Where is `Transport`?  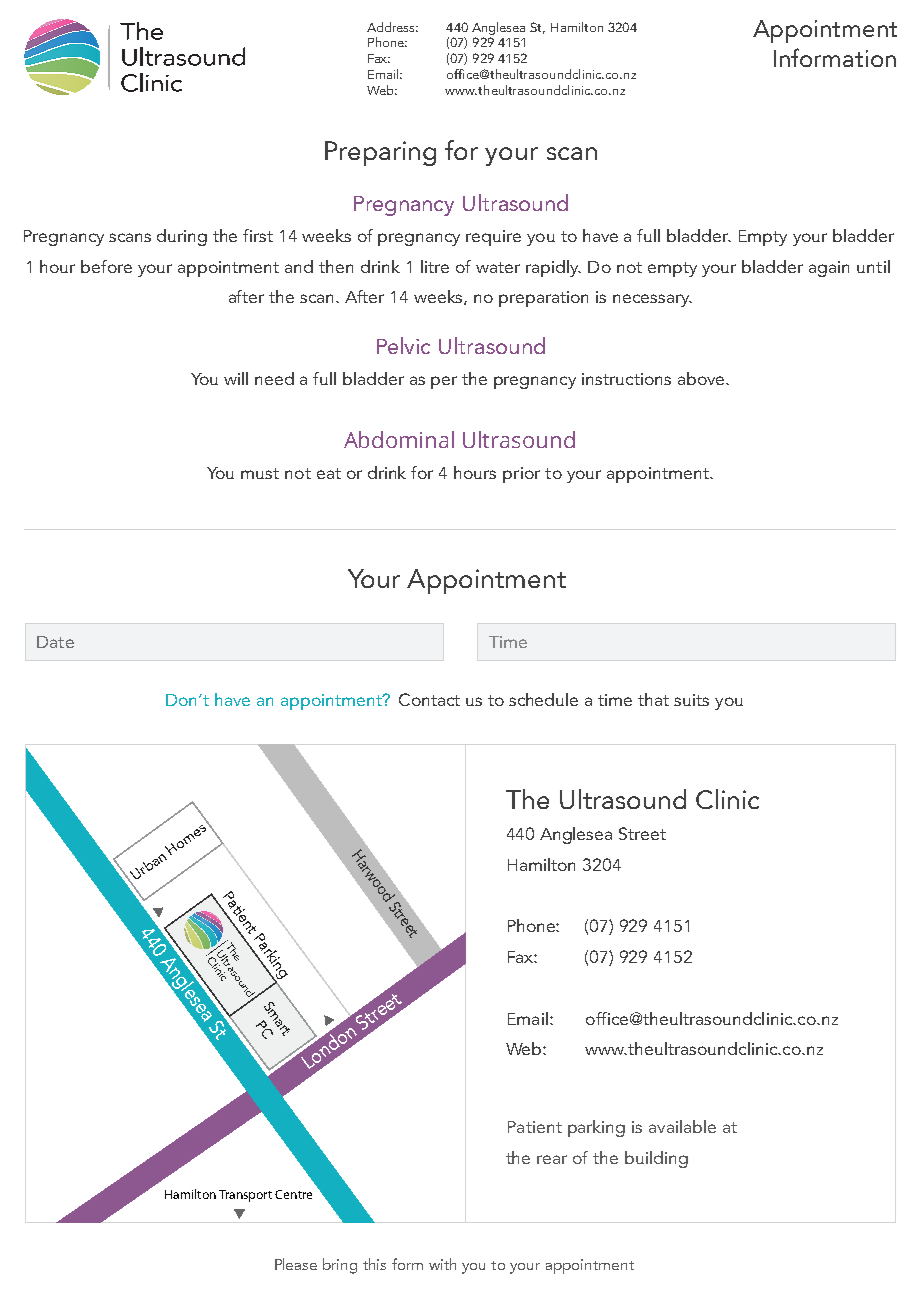
Transport is located at coordinates (245, 1196).
